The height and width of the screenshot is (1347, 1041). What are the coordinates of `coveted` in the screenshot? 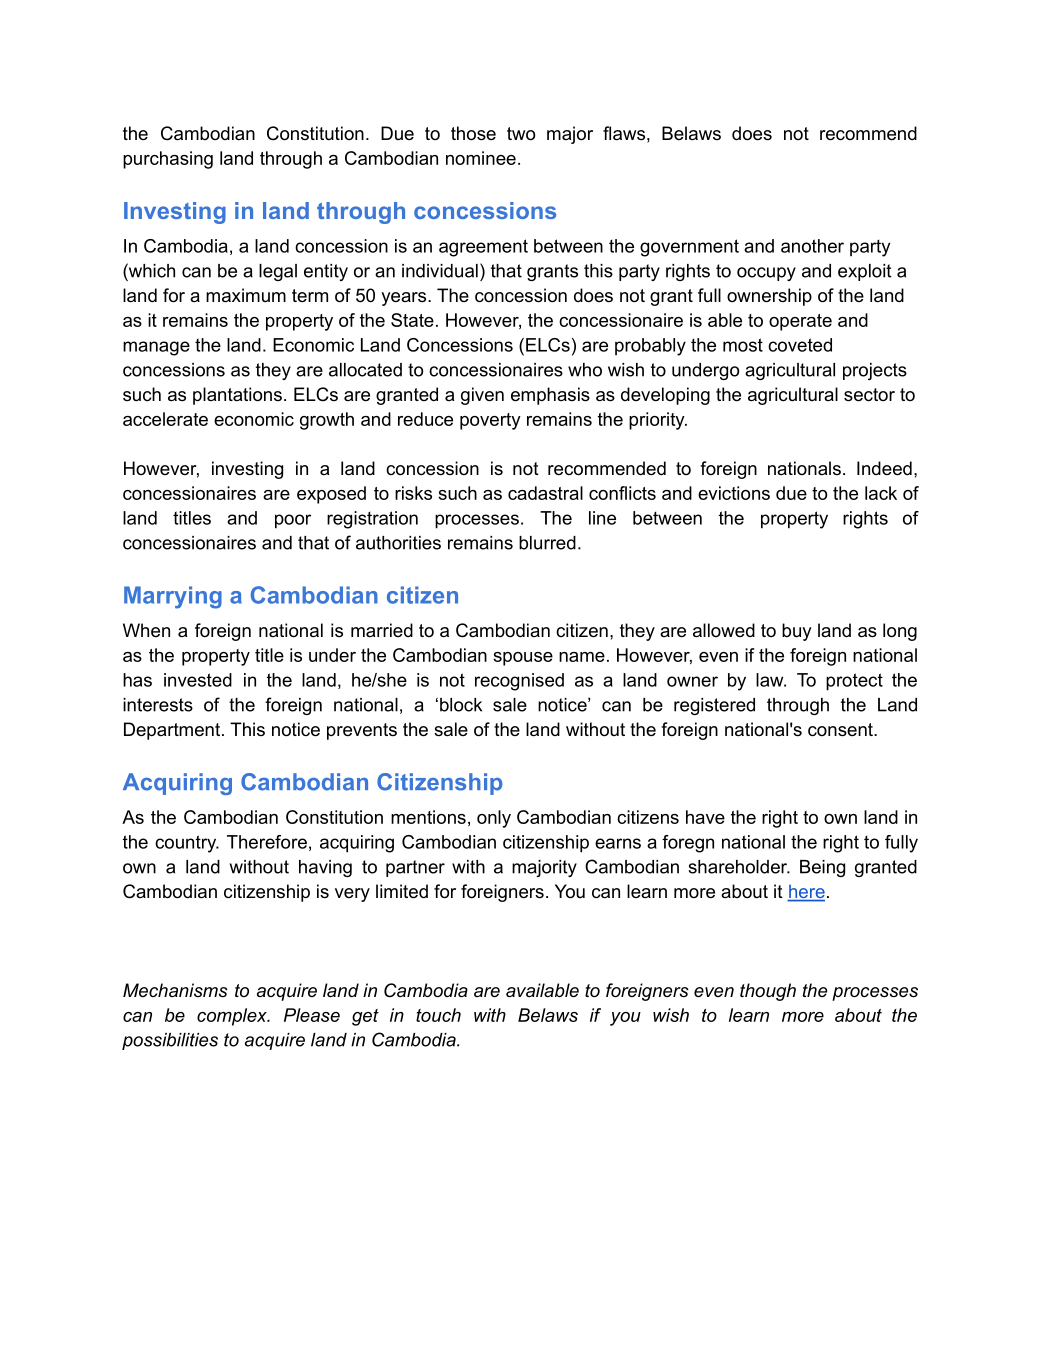 It's located at (800, 345).
